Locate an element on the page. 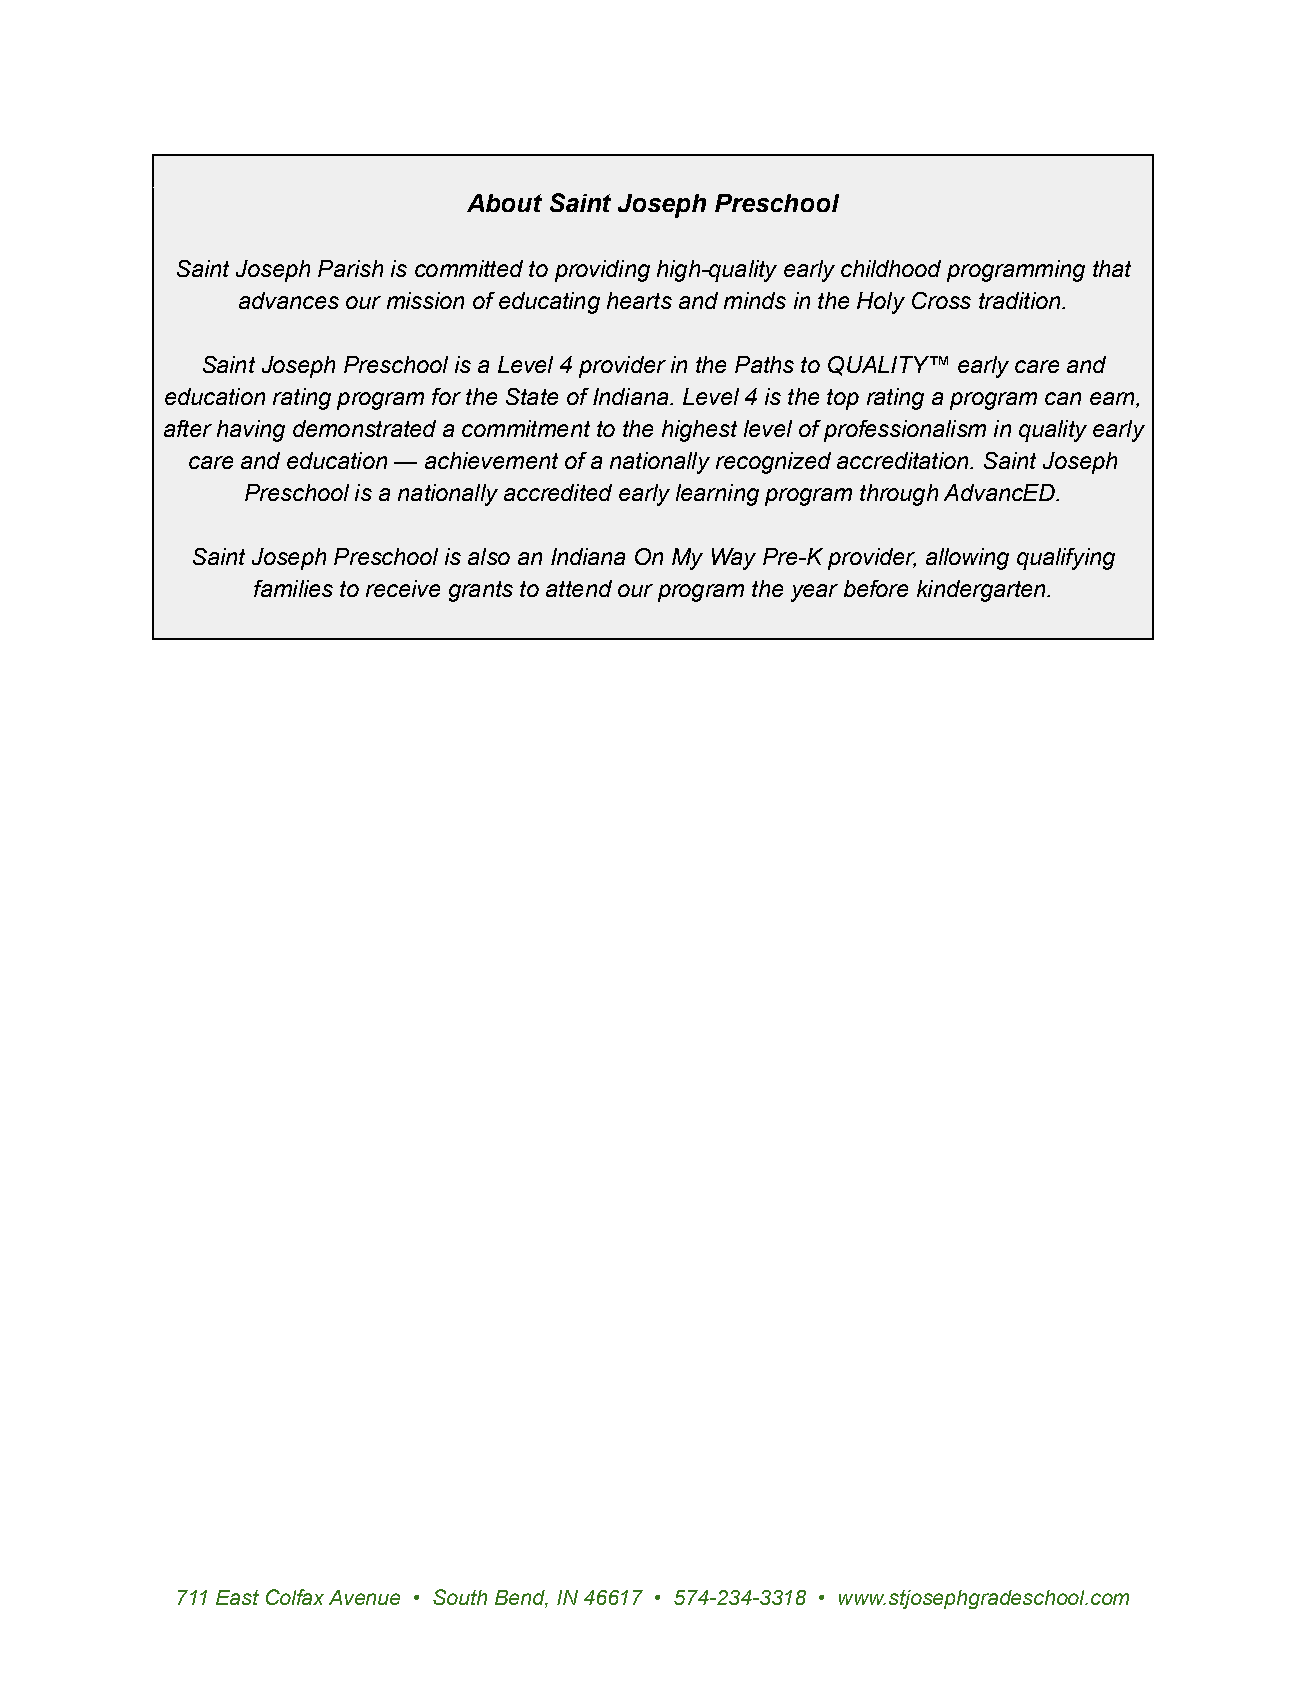  before is located at coordinates (876, 588).
